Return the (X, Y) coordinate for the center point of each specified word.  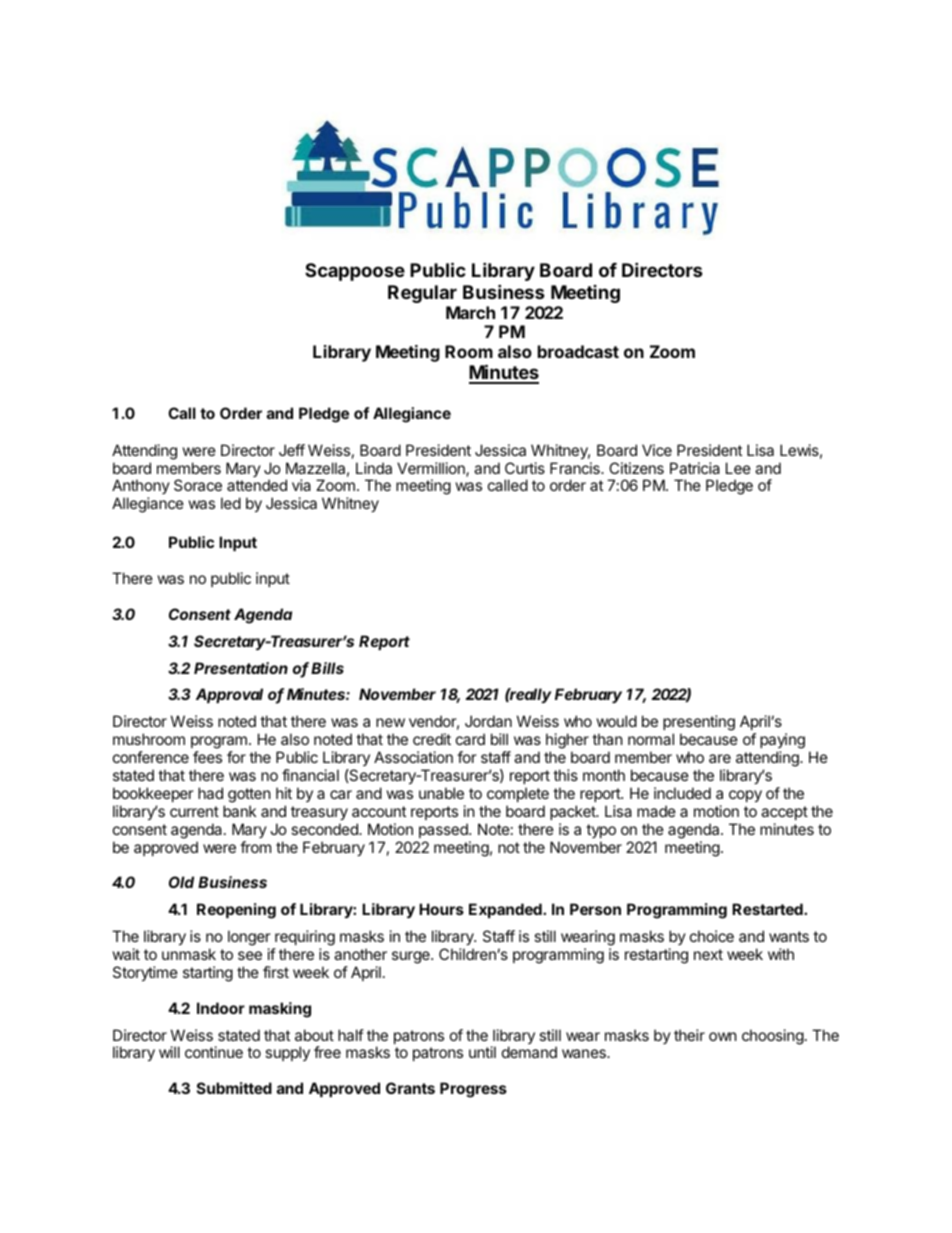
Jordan (488, 721)
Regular (422, 294)
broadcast (578, 351)
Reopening (236, 911)
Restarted (768, 909)
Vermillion (432, 469)
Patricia (695, 468)
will (169, 1052)
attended (257, 485)
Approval (229, 695)
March (470, 312)
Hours (441, 909)
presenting (699, 724)
